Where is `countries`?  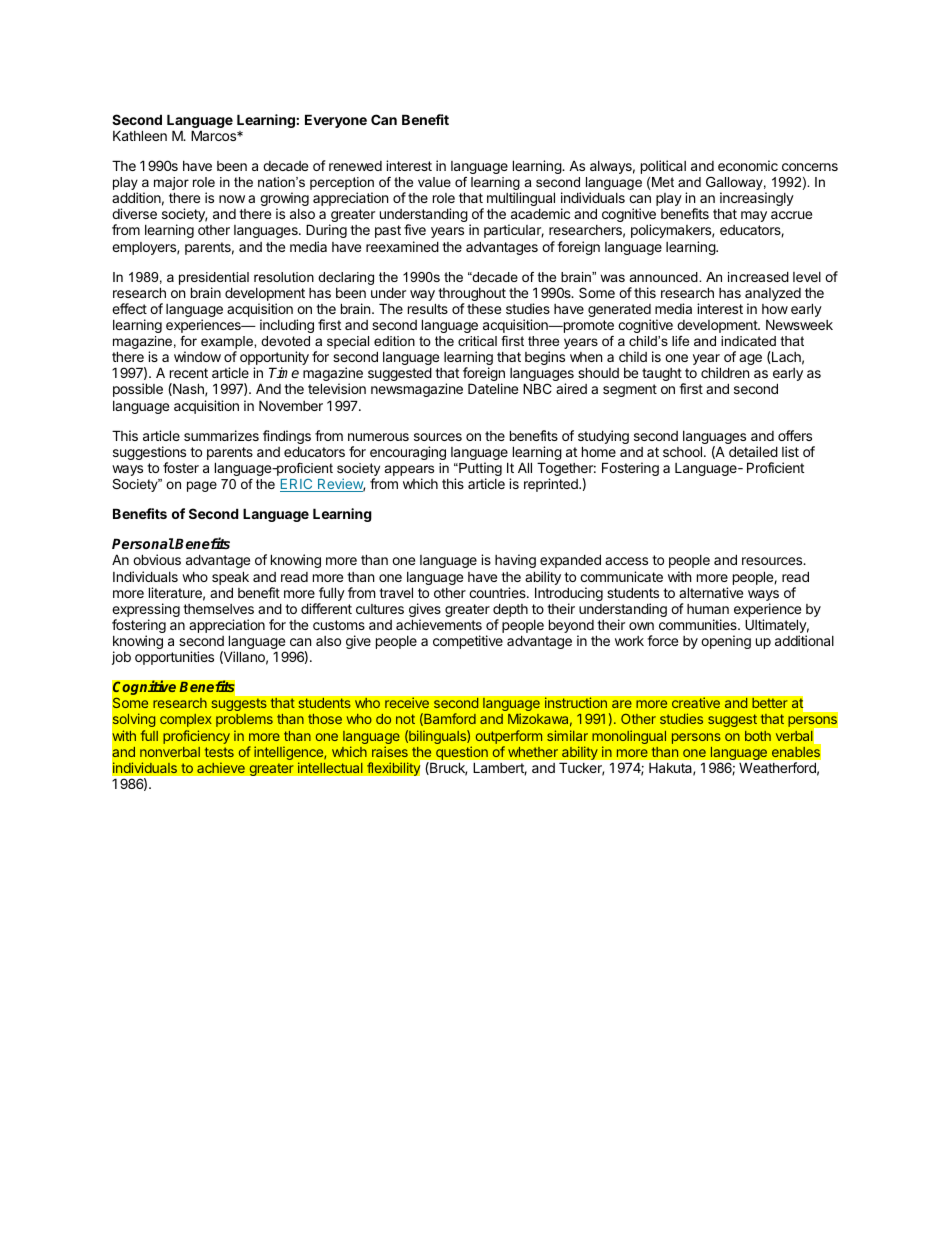 countries is located at coordinates (498, 592).
